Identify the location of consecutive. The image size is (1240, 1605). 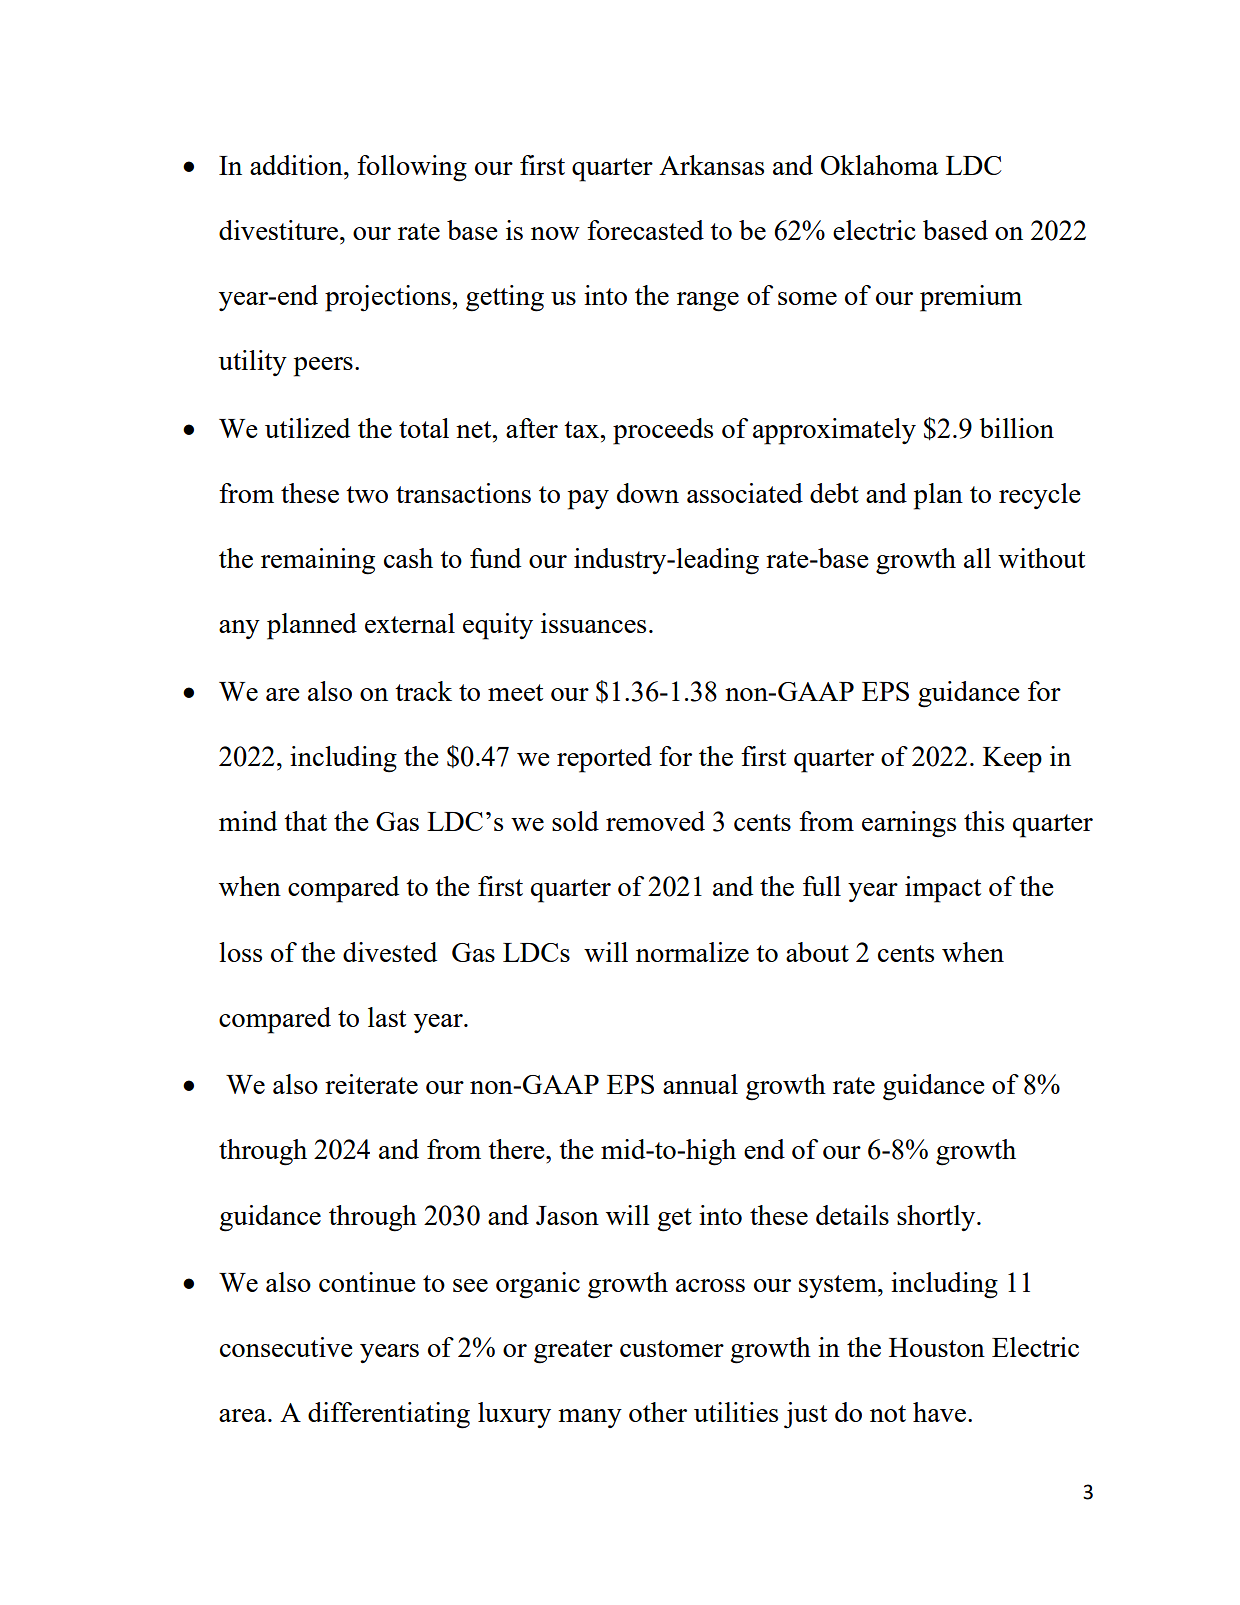
(286, 1347).
